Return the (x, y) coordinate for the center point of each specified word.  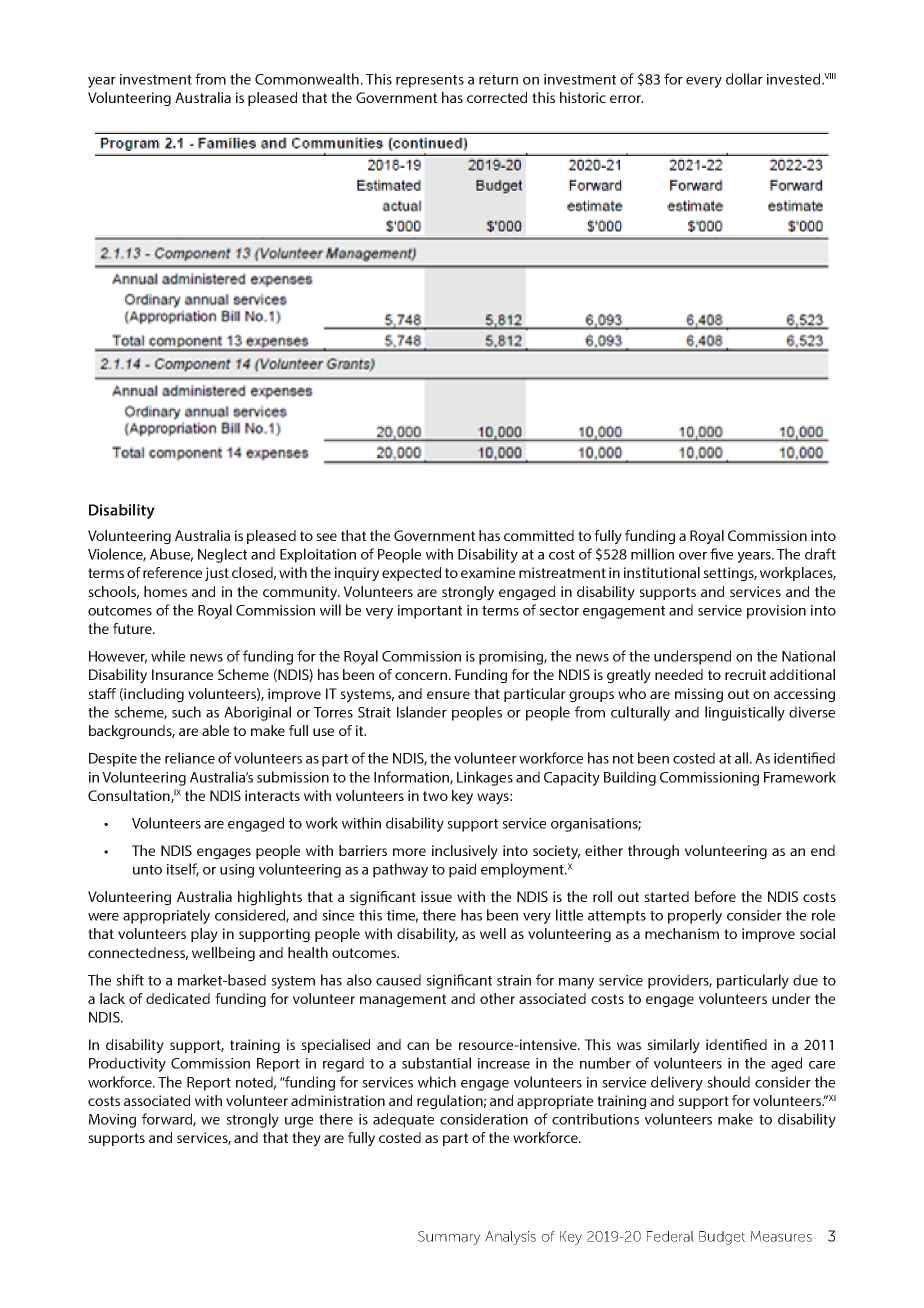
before (715, 896)
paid (462, 870)
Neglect (222, 555)
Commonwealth (307, 79)
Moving (112, 1121)
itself (183, 870)
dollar (744, 79)
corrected (497, 97)
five (721, 554)
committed (539, 535)
